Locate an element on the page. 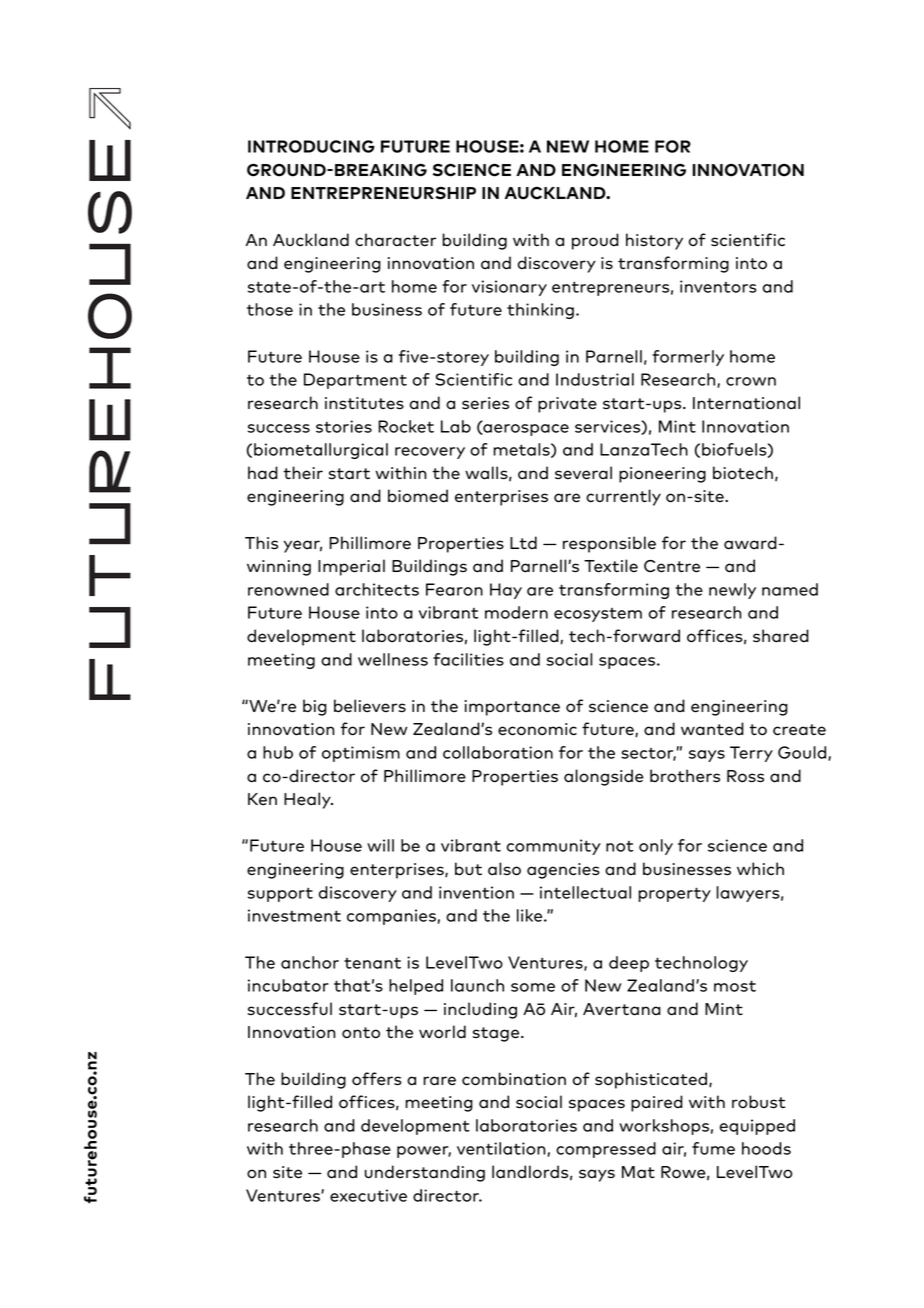 This image has height=1308, width=924. Ross is located at coordinates (745, 776).
